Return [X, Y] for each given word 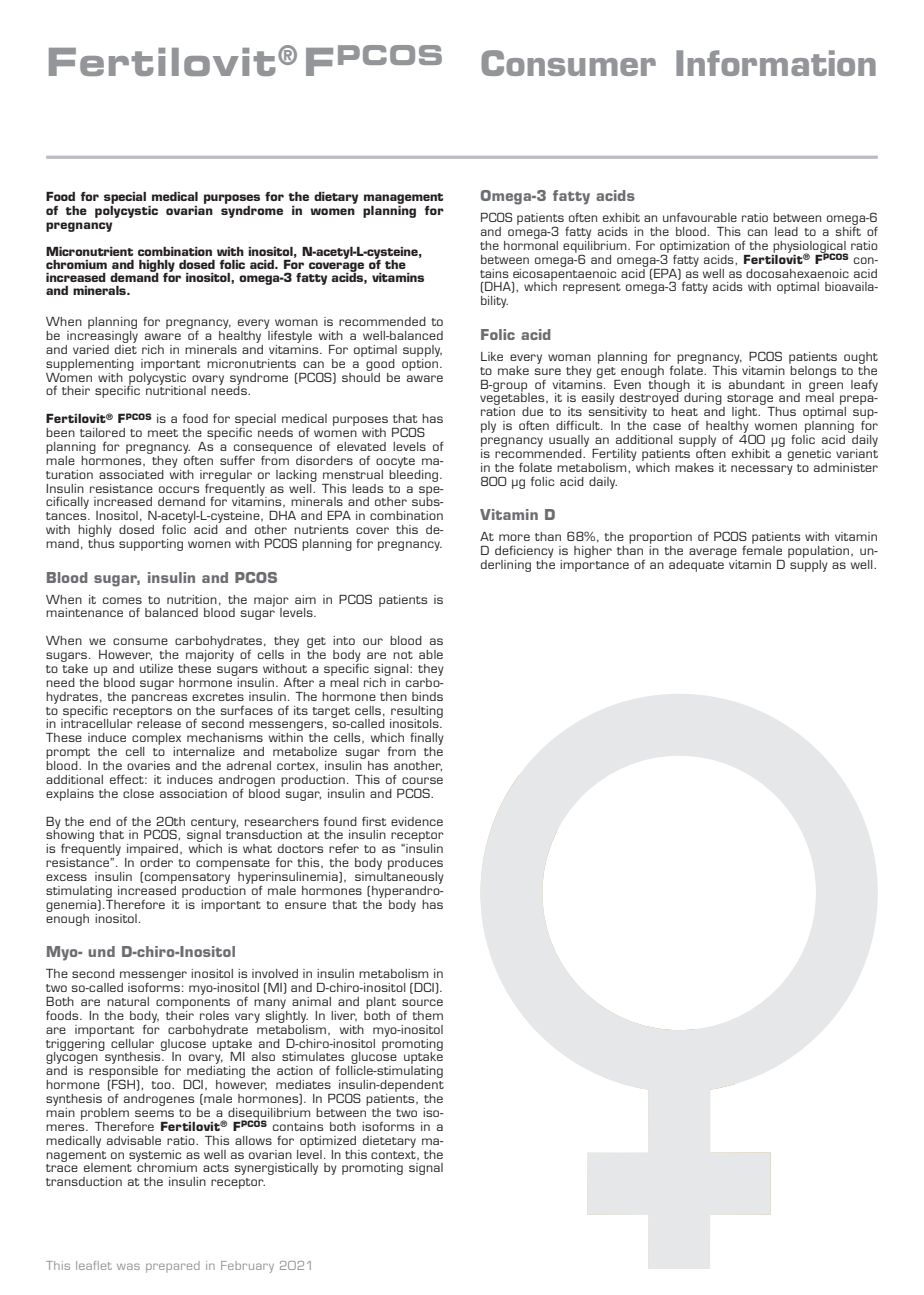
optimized [328, 1142]
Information [776, 63]
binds [427, 696]
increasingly [102, 335]
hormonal [531, 244]
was [128, 1266]
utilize [156, 668]
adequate [697, 564]
